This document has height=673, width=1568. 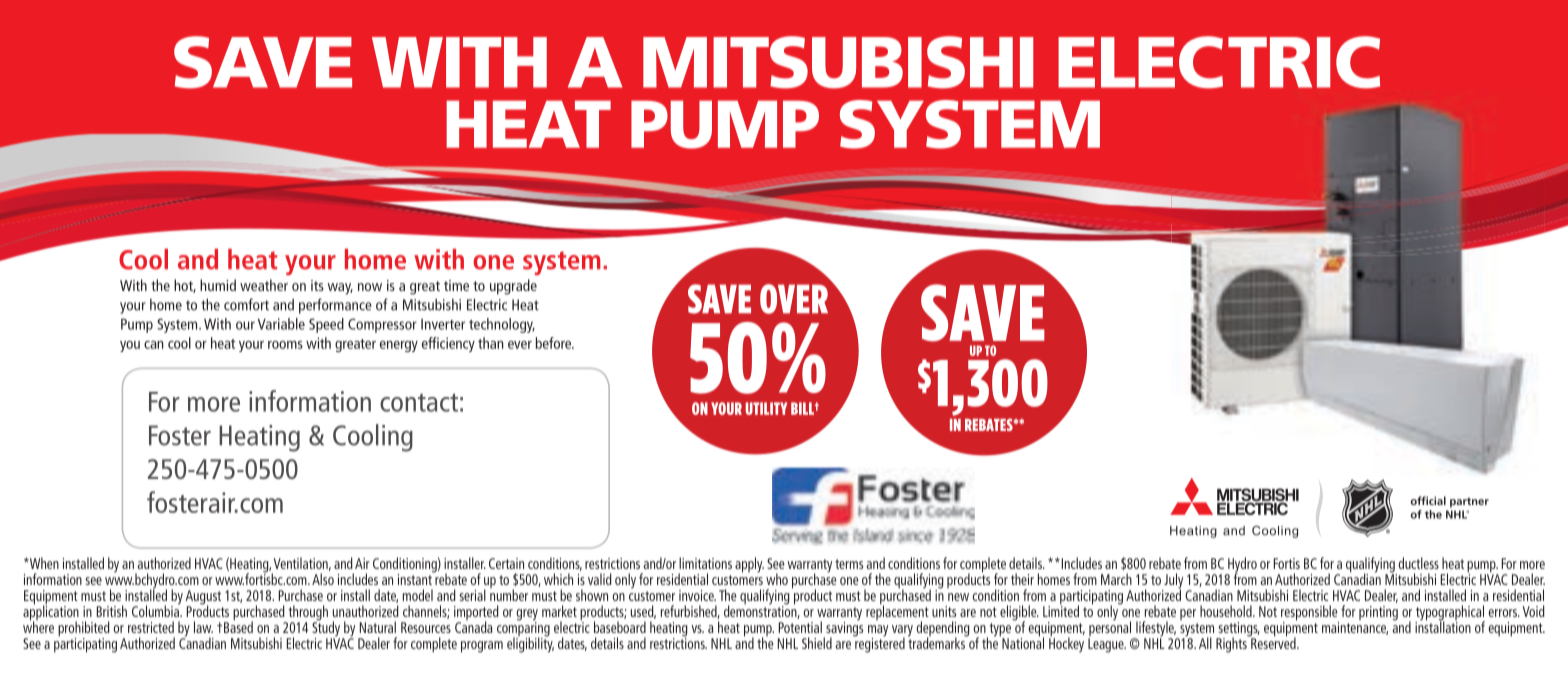 I want to click on Also, so click(x=323, y=579).
